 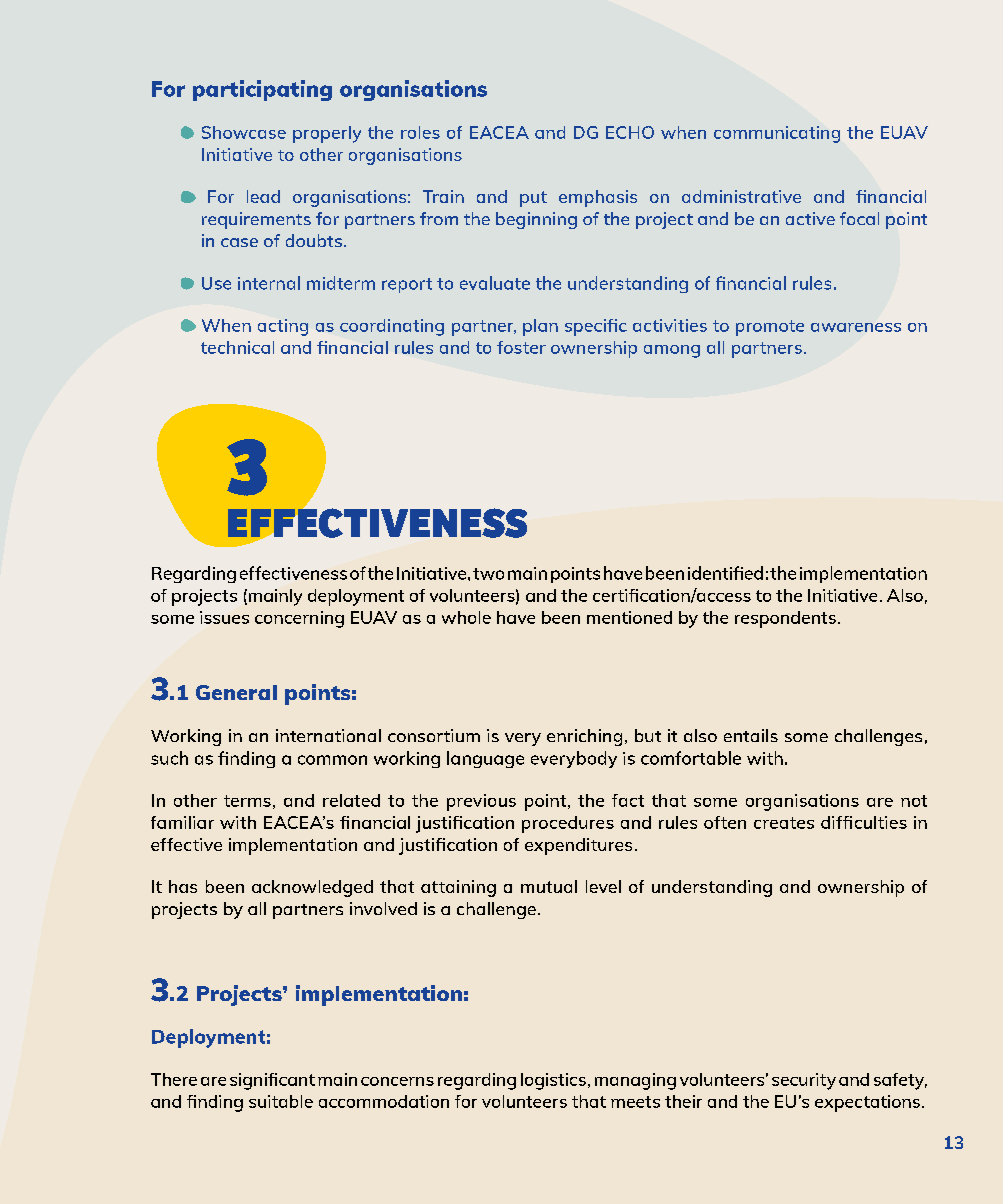 I want to click on enriching, so click(x=584, y=737).
